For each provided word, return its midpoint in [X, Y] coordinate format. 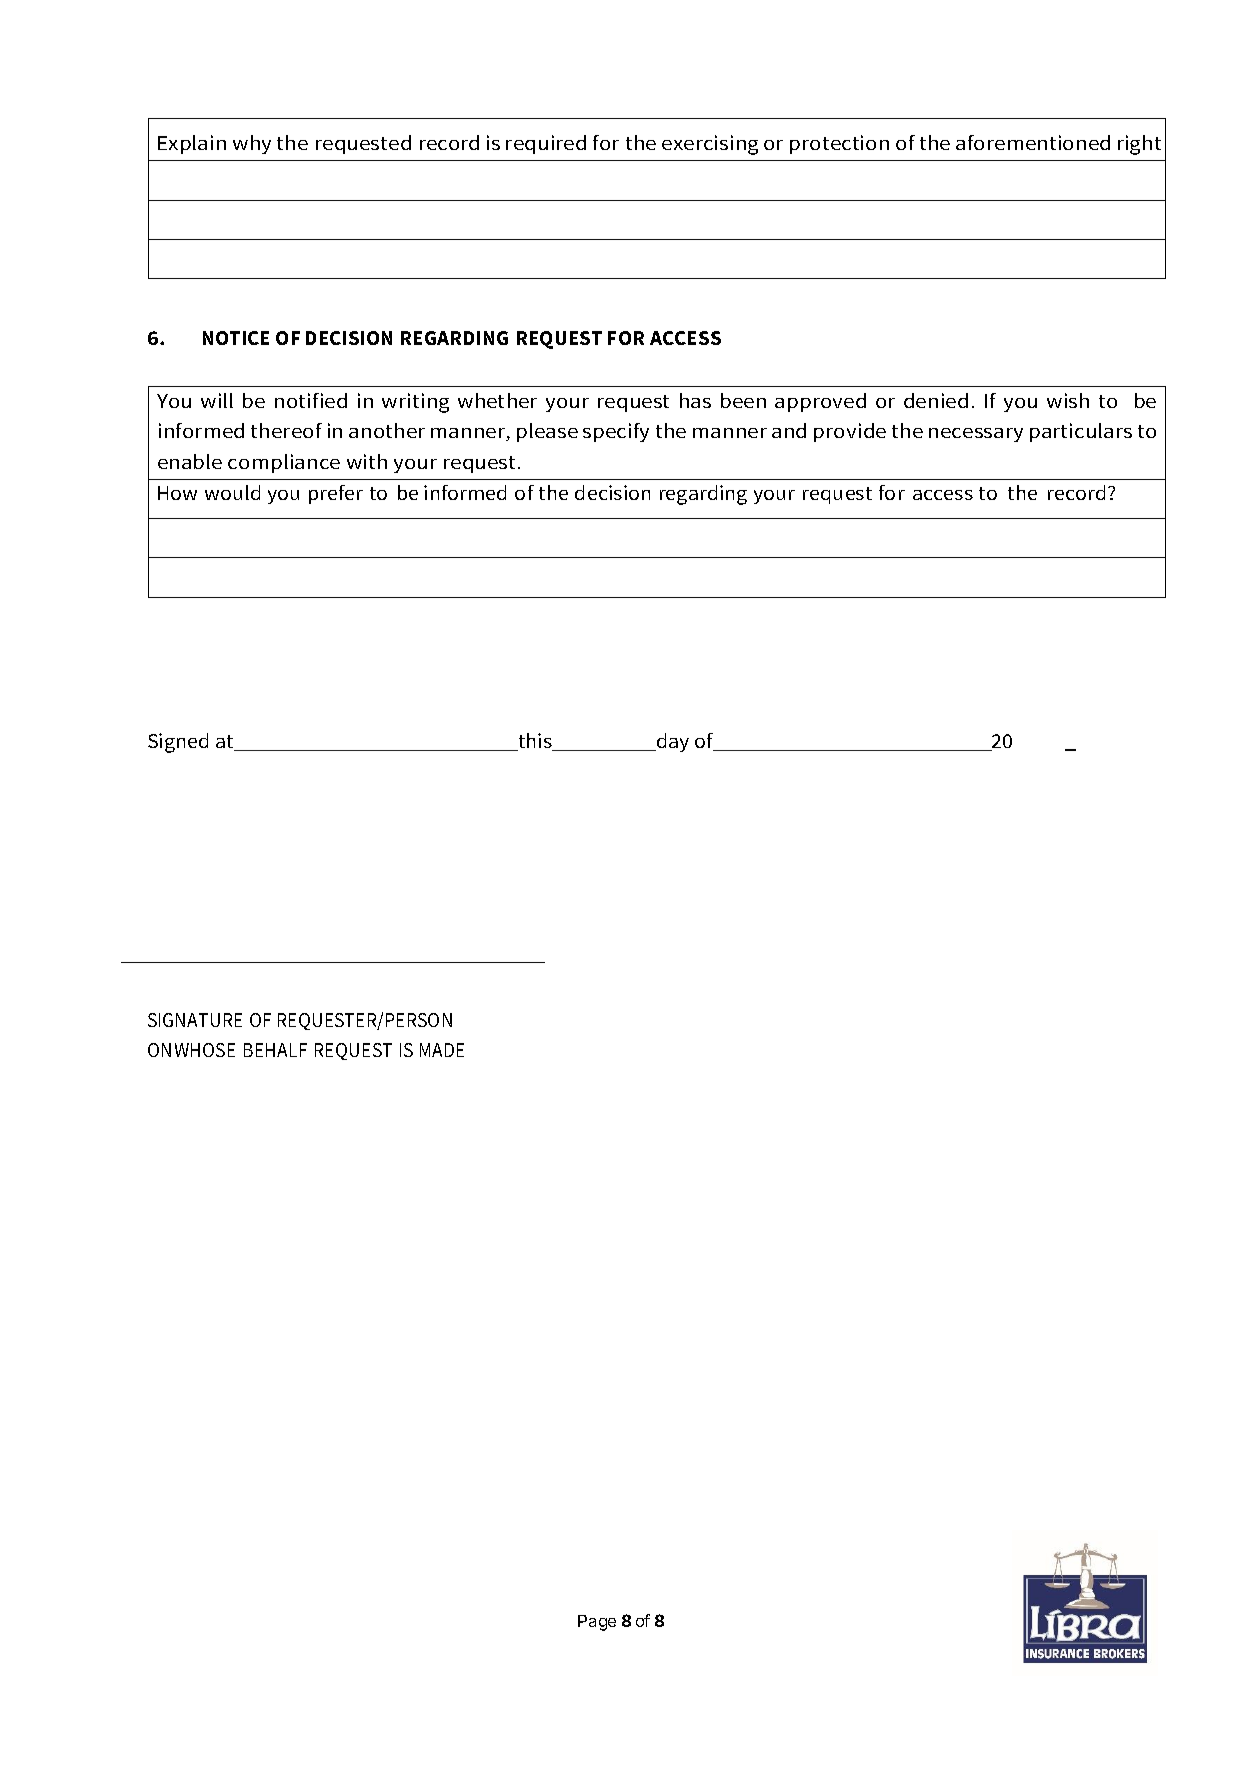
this [535, 742]
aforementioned [1033, 142]
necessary [976, 435]
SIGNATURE [195, 1020]
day [672, 742]
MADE [442, 1050]
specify [616, 432]
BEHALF [275, 1050]
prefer [336, 494]
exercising [710, 145]
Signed [178, 743]
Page [597, 1623]
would [232, 492]
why [252, 144]
